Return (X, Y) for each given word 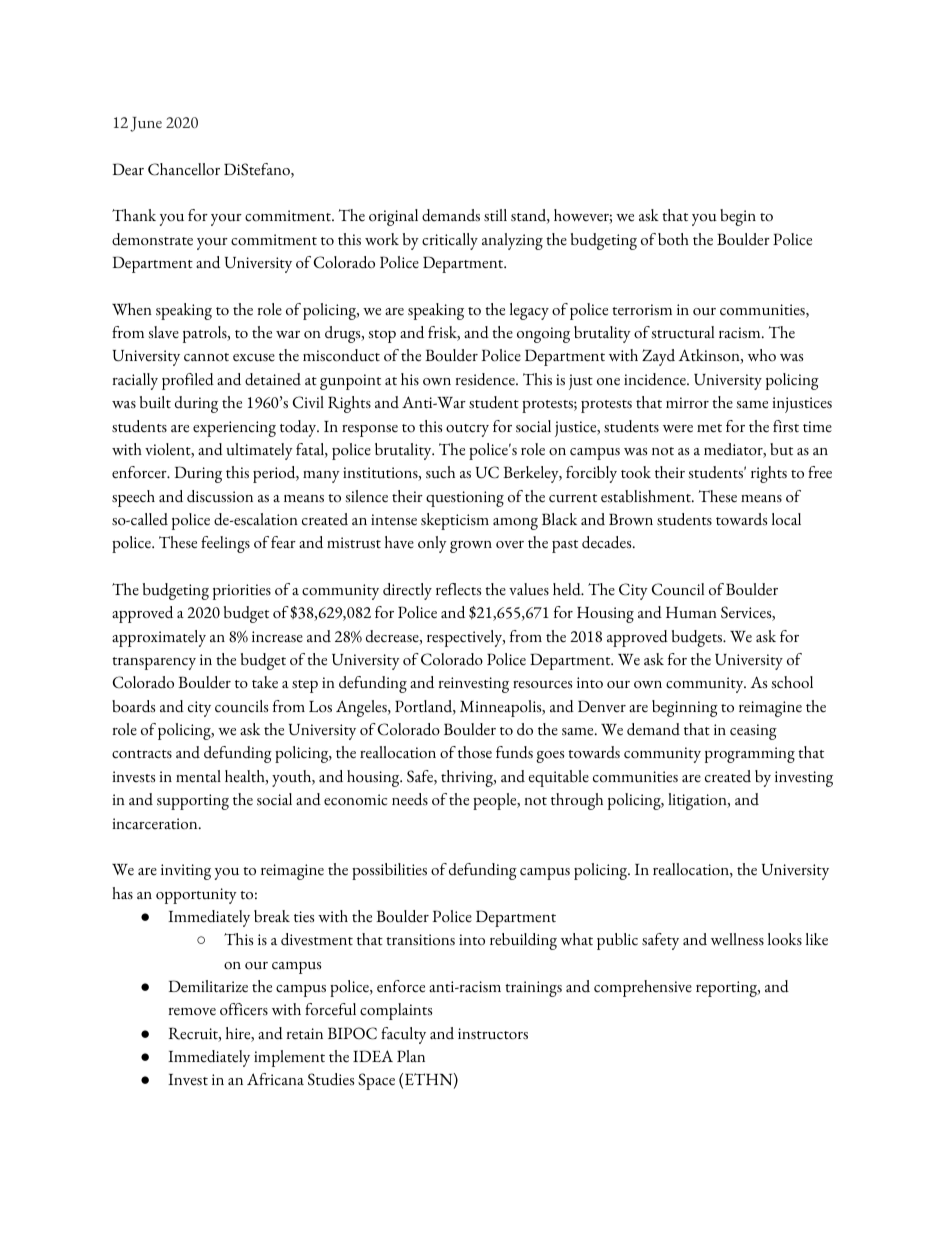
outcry (467, 430)
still (495, 215)
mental (198, 776)
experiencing (234, 429)
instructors (493, 1034)
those (475, 752)
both (673, 239)
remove (192, 1012)
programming (750, 755)
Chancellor (184, 169)
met (709, 428)
